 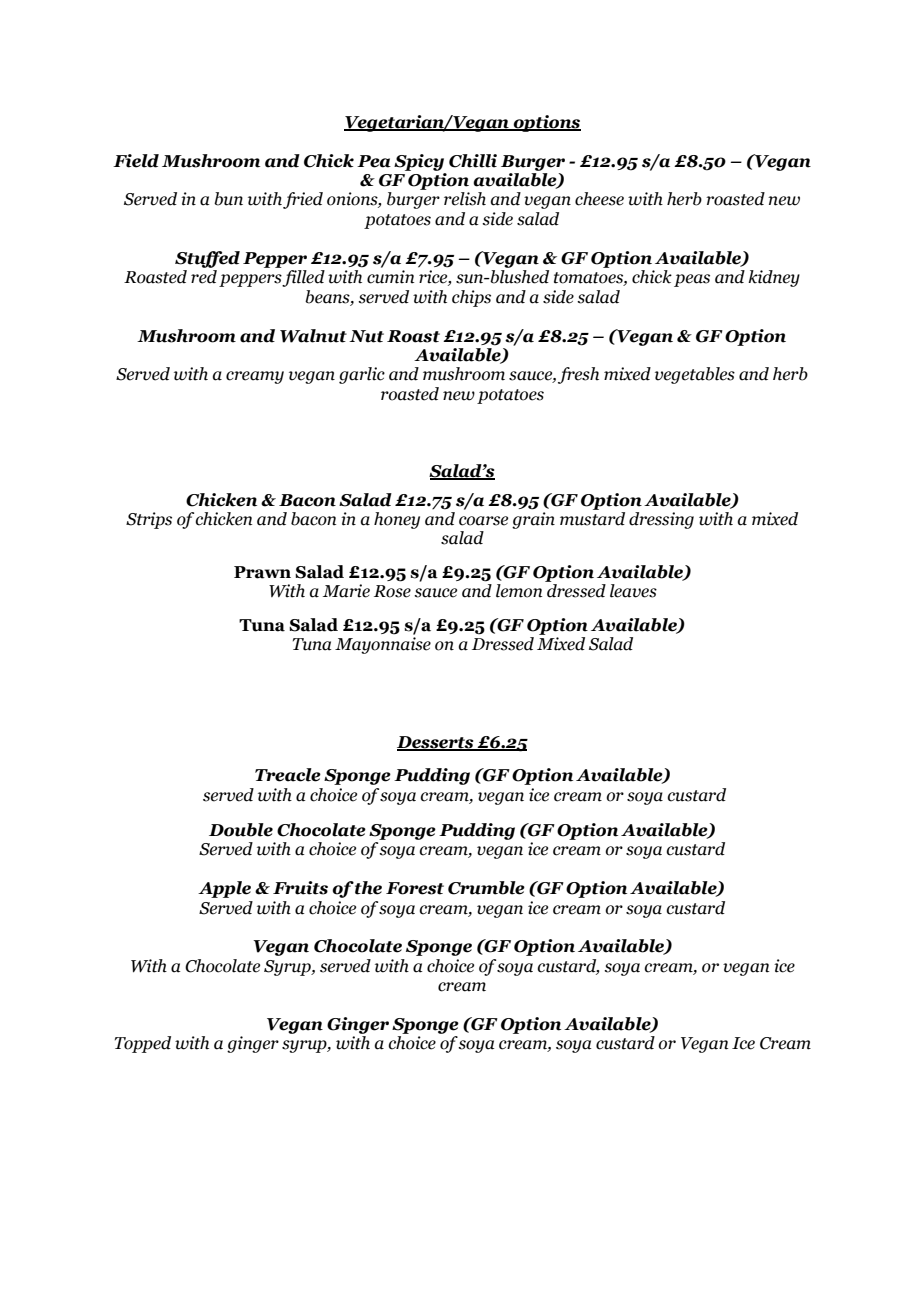 I want to click on Forest, so click(x=415, y=888).
